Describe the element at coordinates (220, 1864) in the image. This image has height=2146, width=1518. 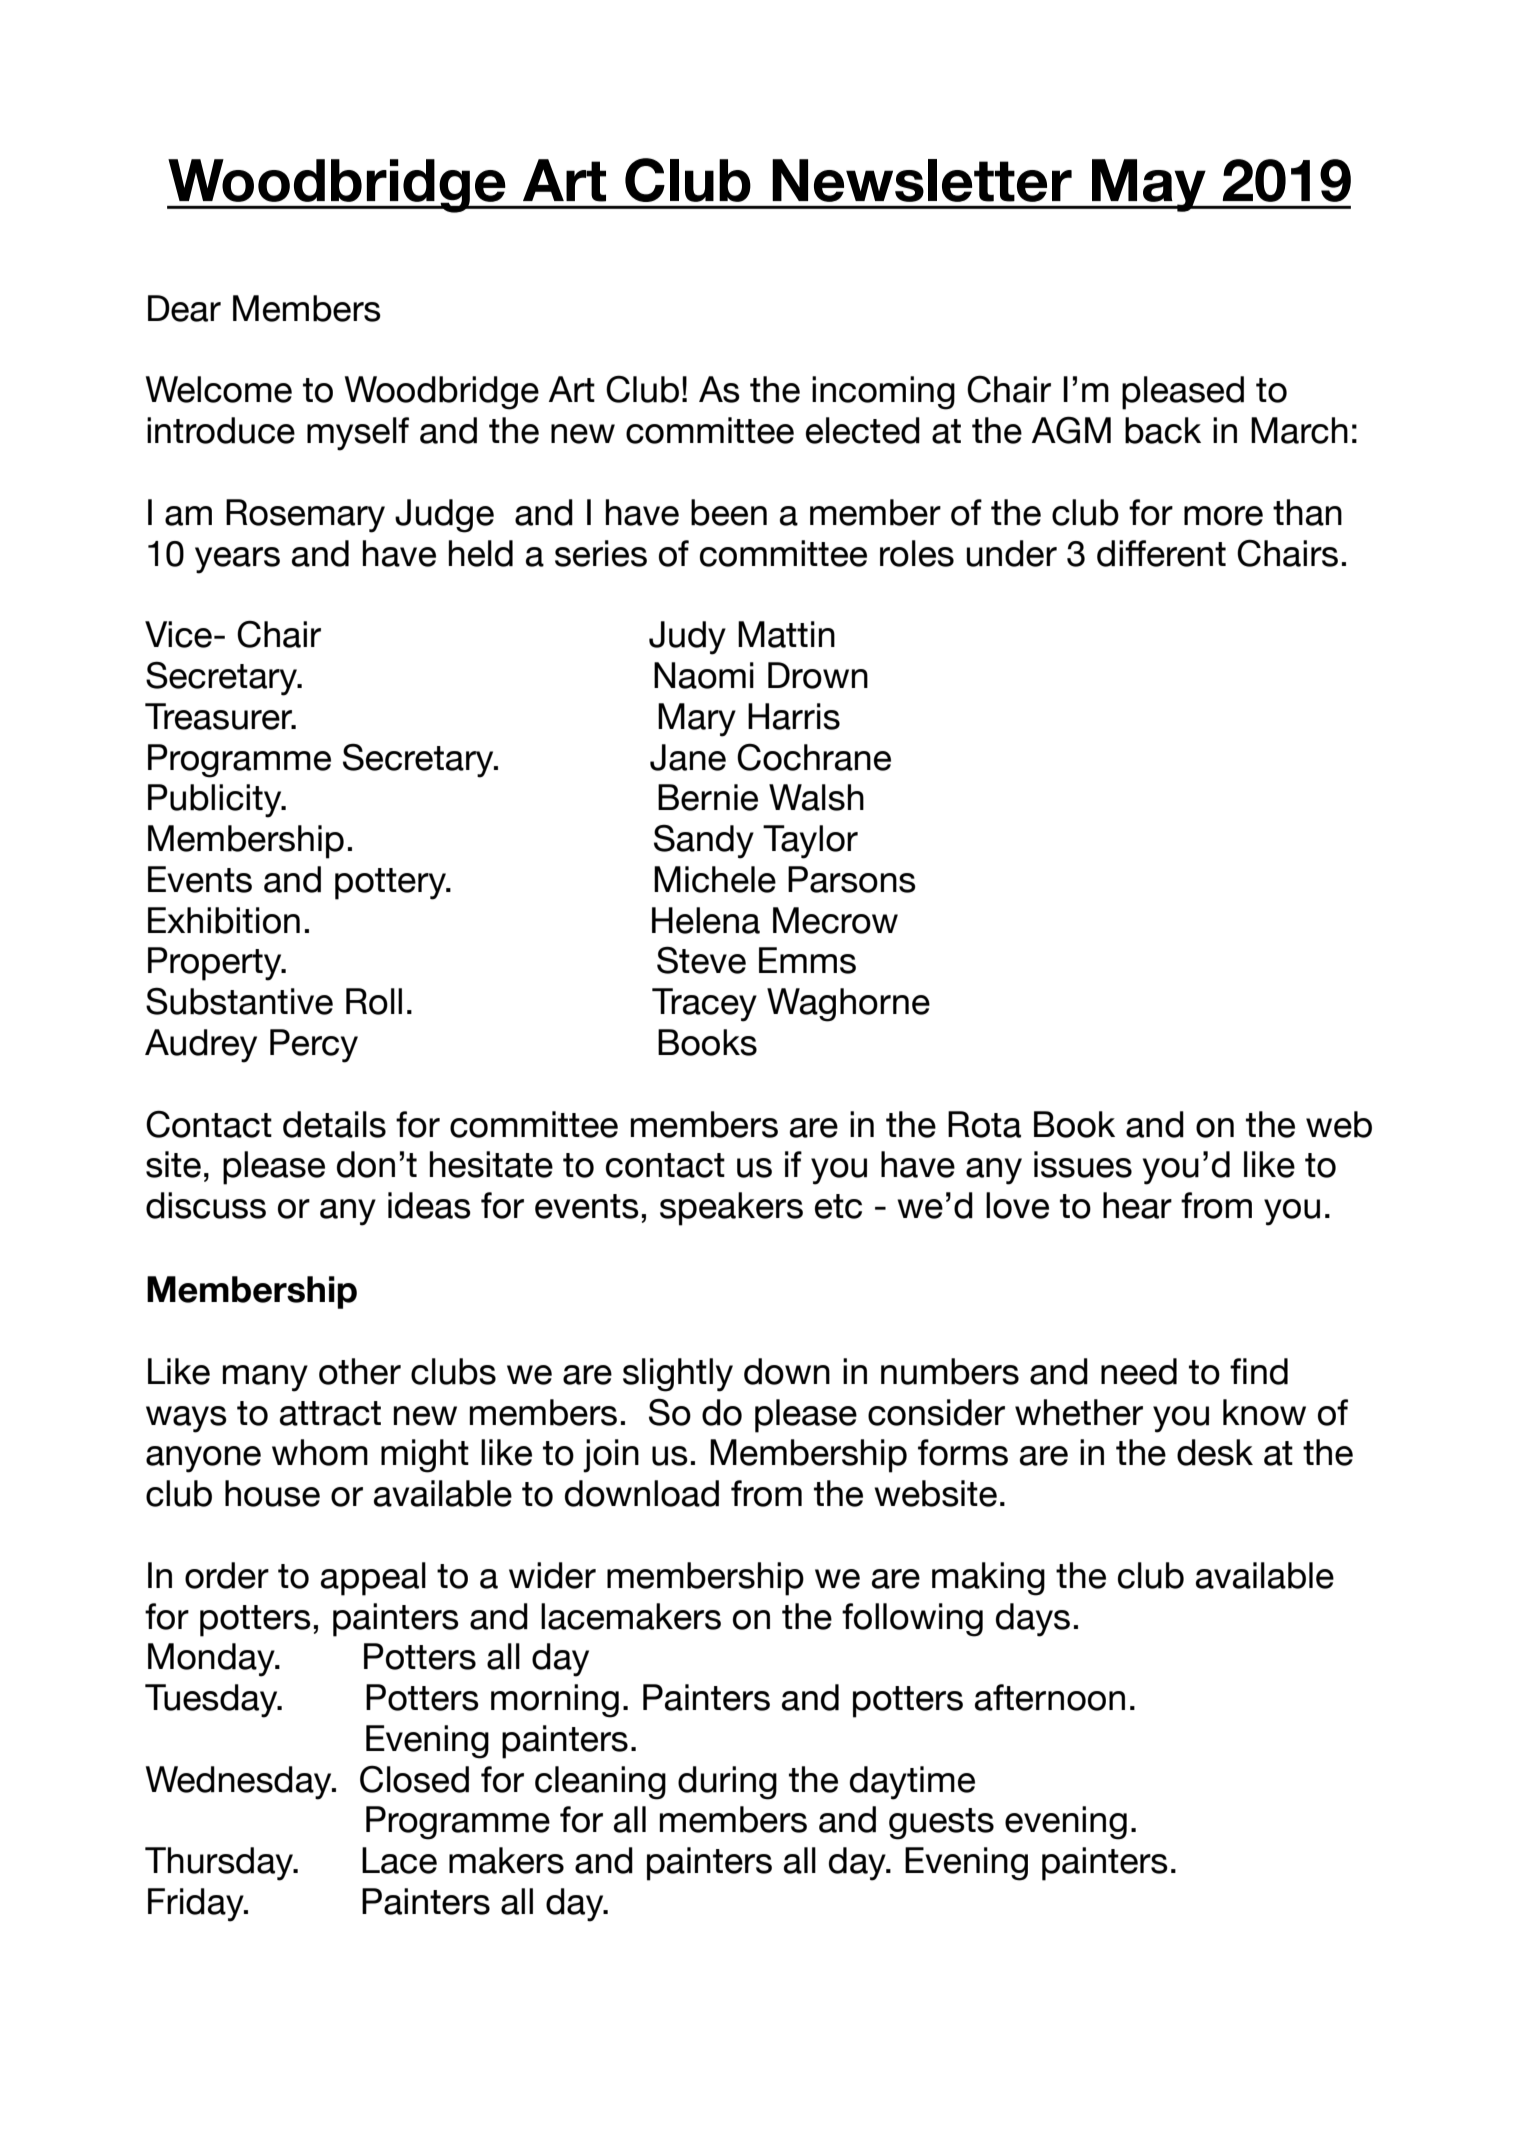
I see `Thursday` at that location.
